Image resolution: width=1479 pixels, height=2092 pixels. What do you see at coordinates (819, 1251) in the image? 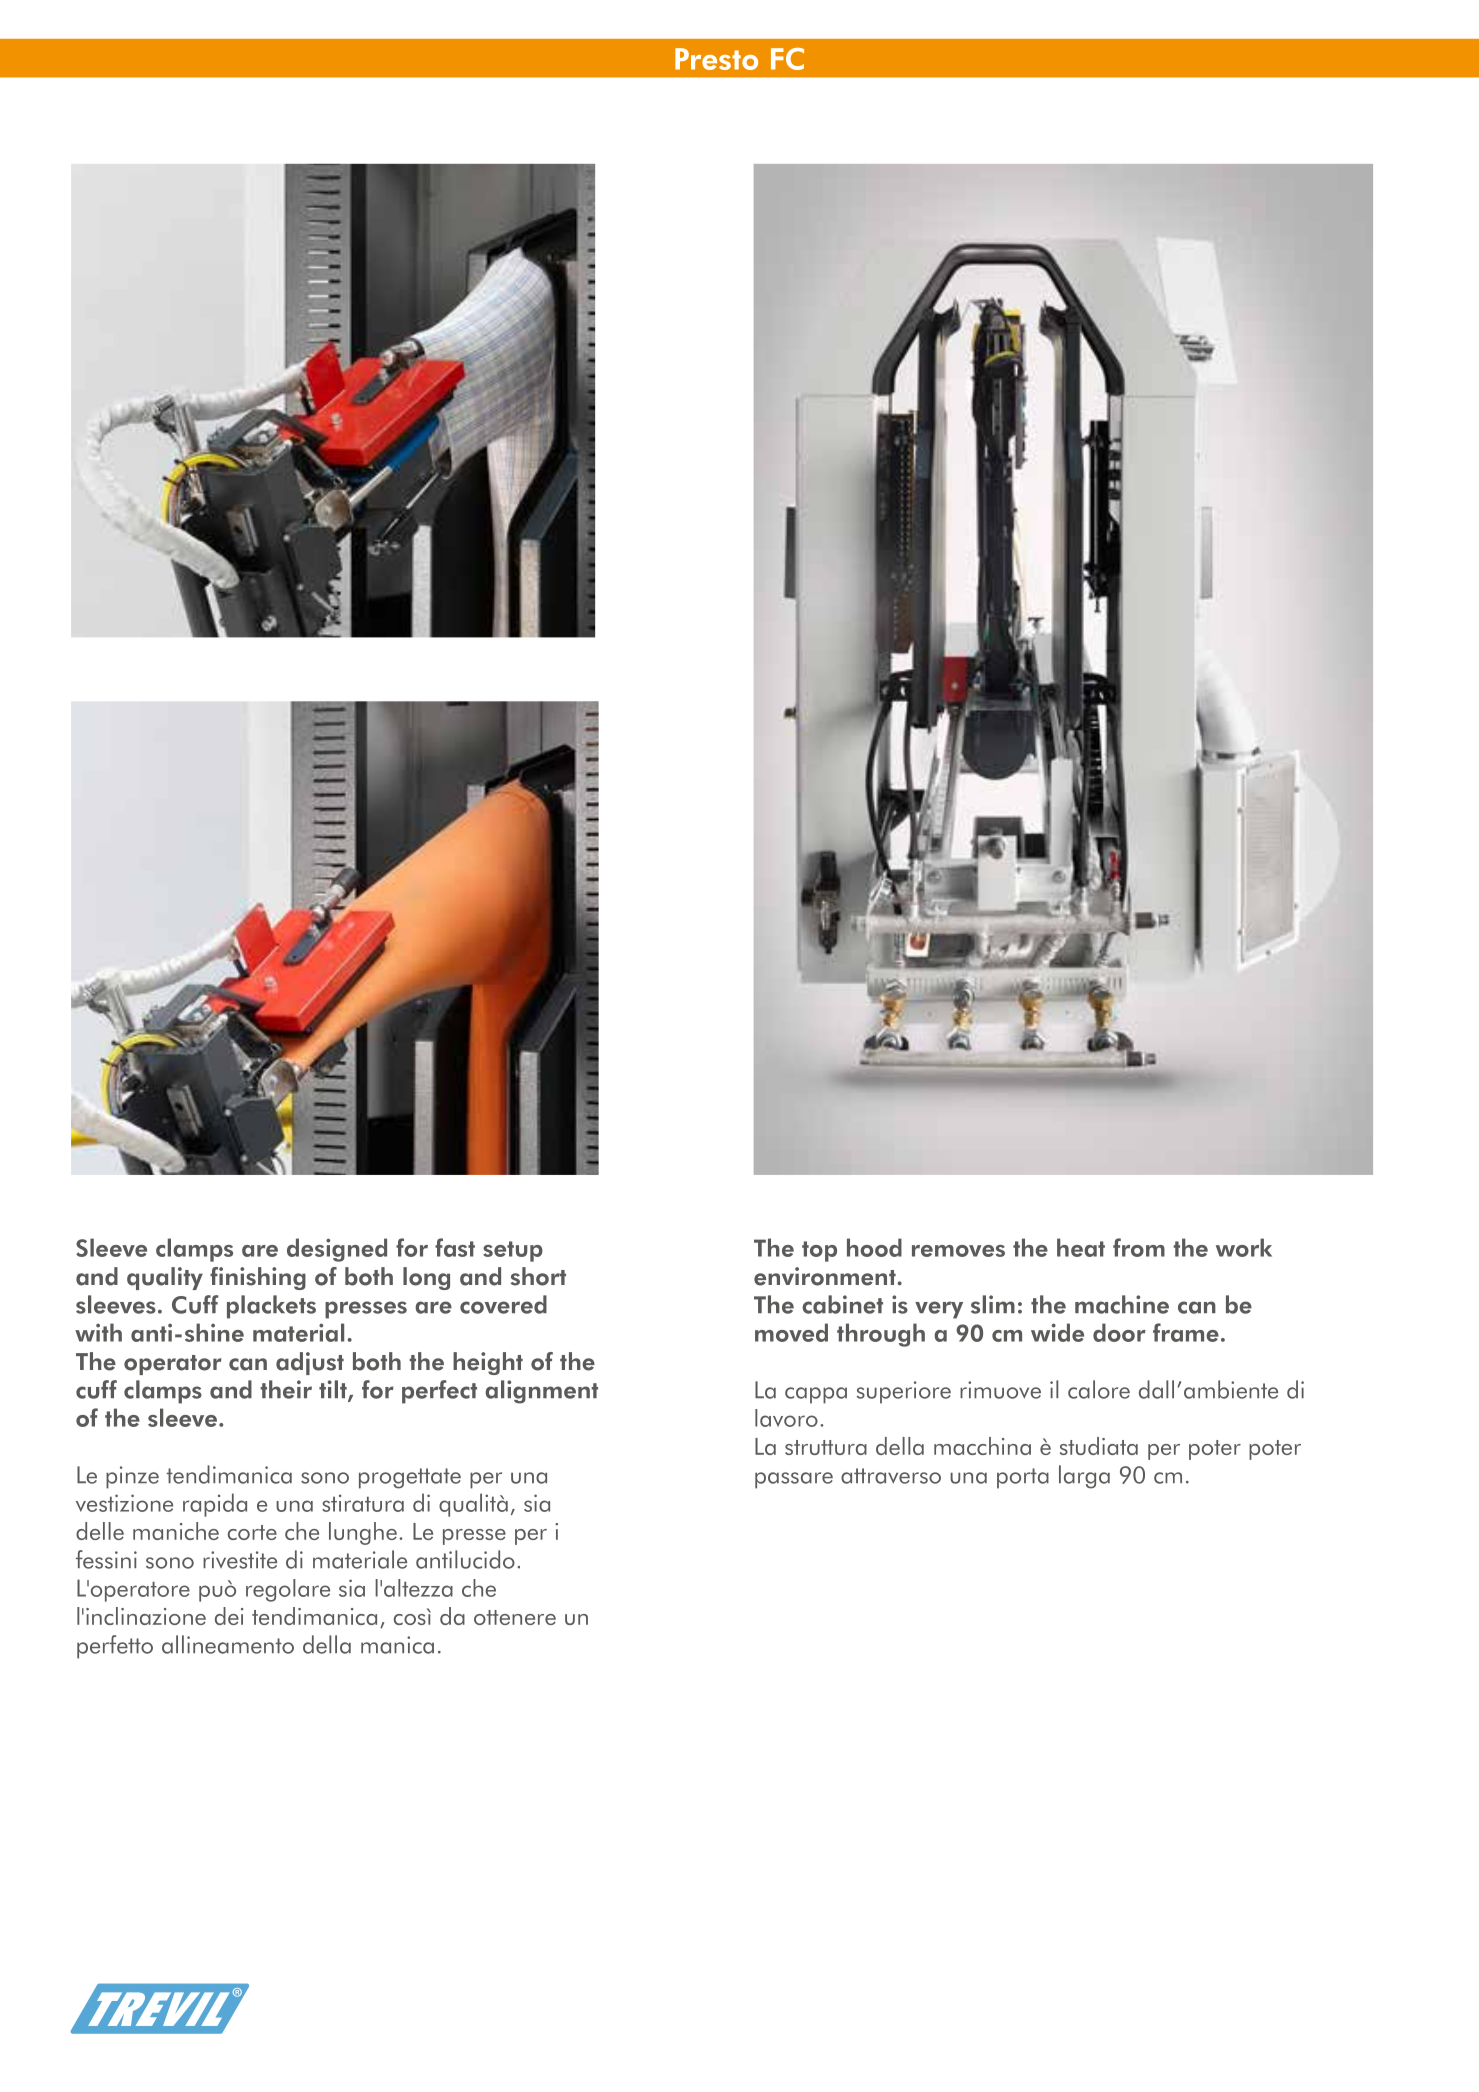
I see `top` at bounding box center [819, 1251].
